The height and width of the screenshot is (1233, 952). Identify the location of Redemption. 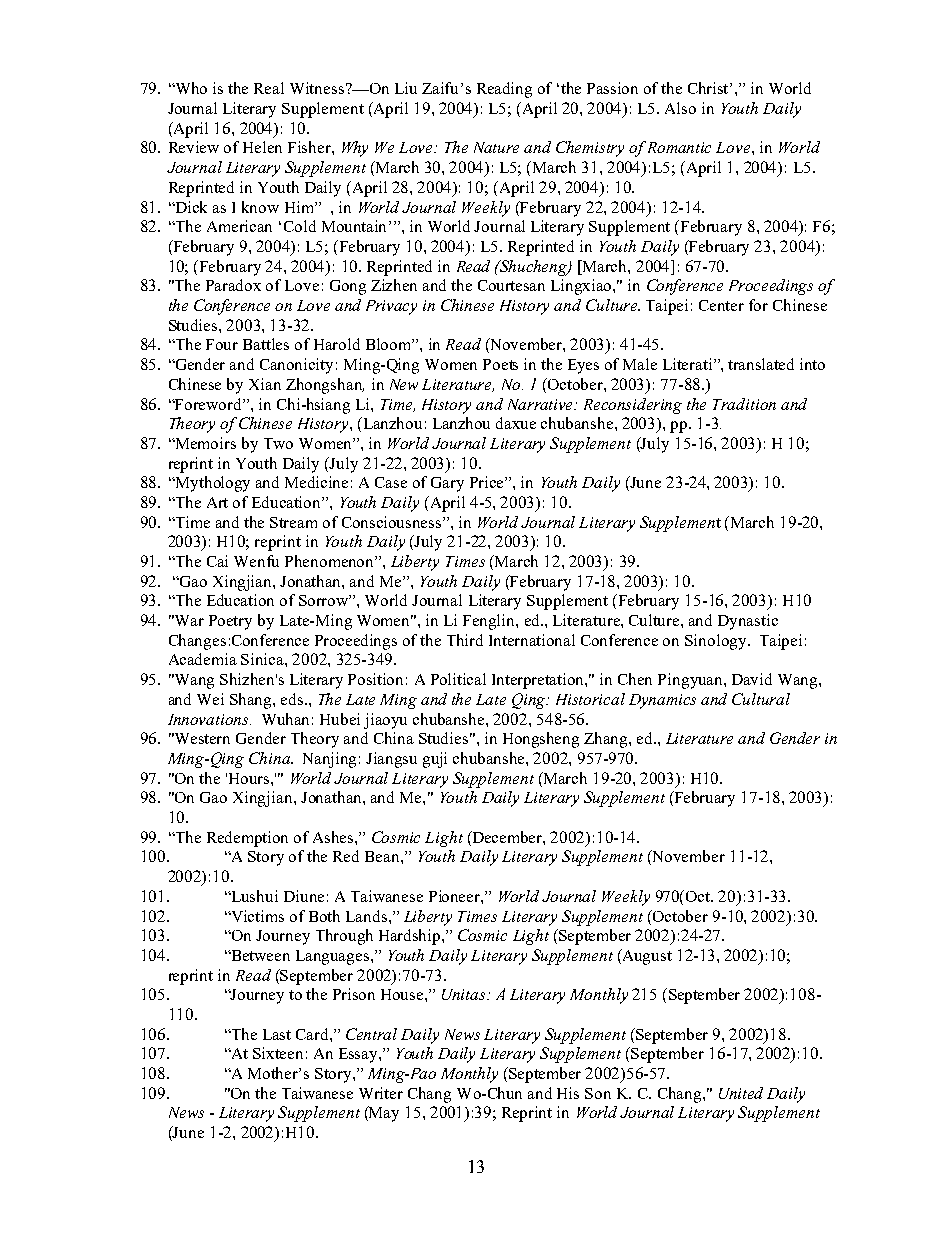
(247, 839).
